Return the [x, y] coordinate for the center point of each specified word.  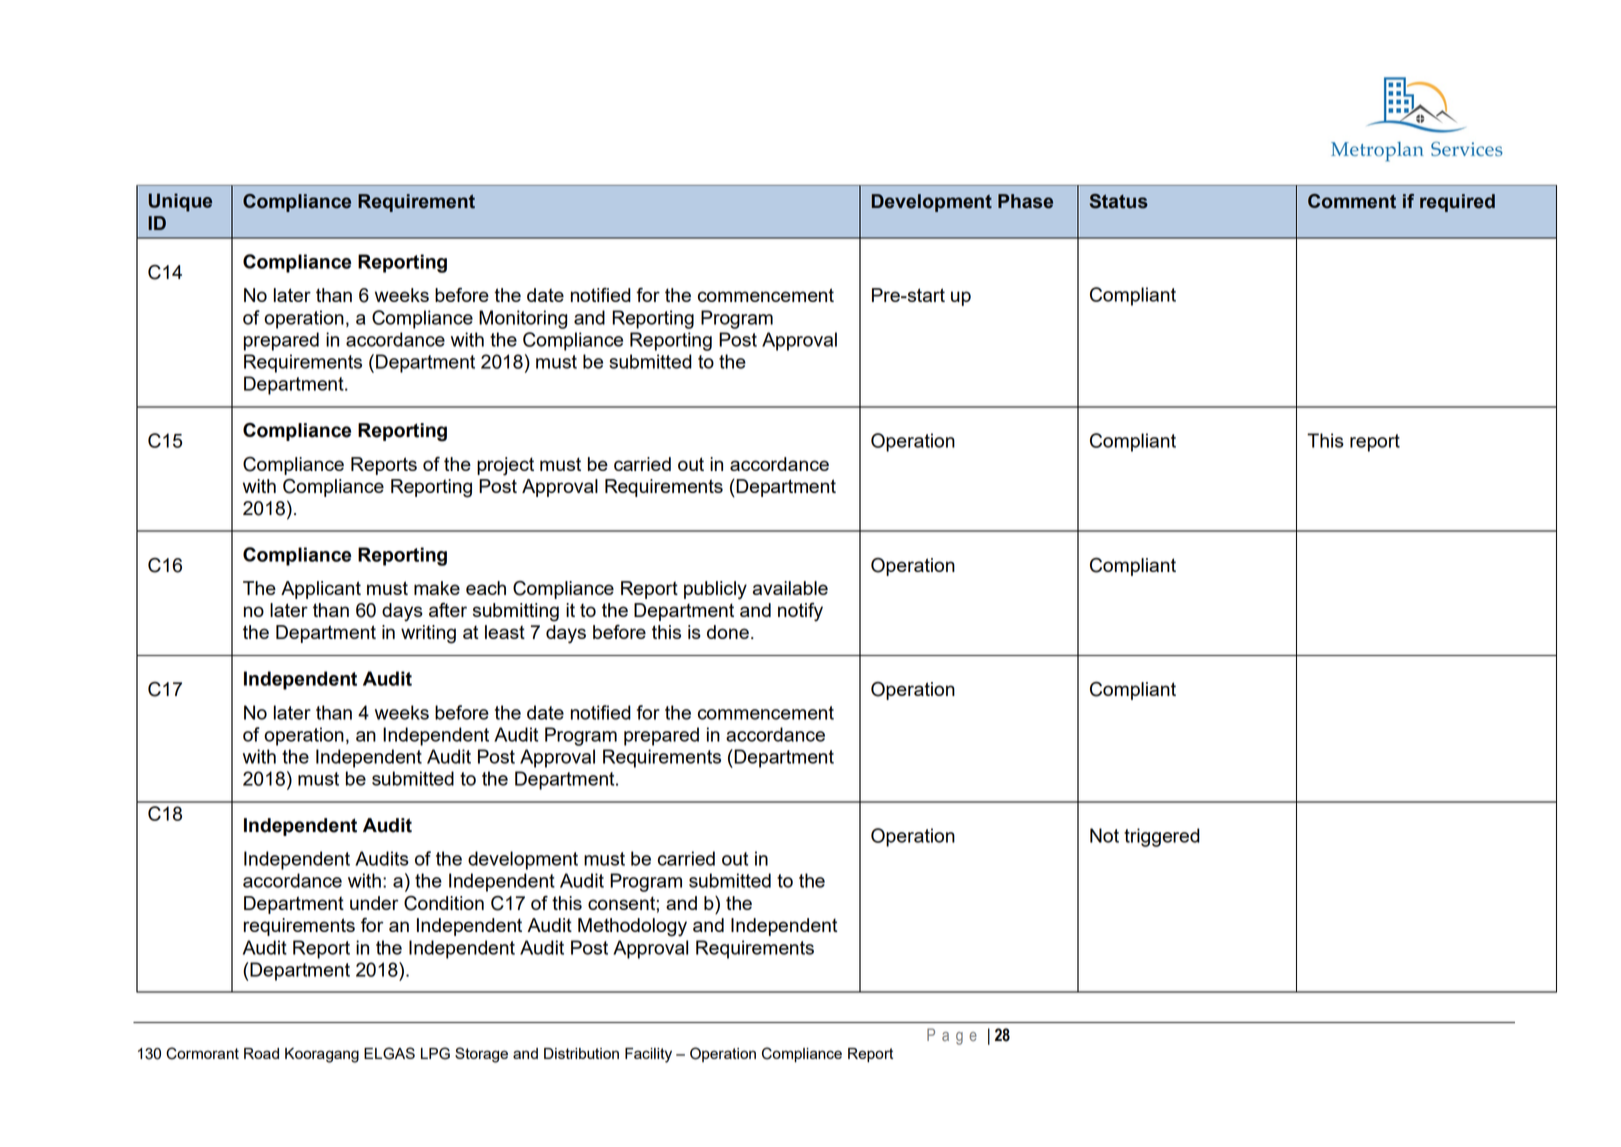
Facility [648, 1055]
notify [800, 612]
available [790, 588]
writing [428, 634]
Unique [180, 202]
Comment [1352, 201]
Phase [1025, 201]
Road [261, 1053]
